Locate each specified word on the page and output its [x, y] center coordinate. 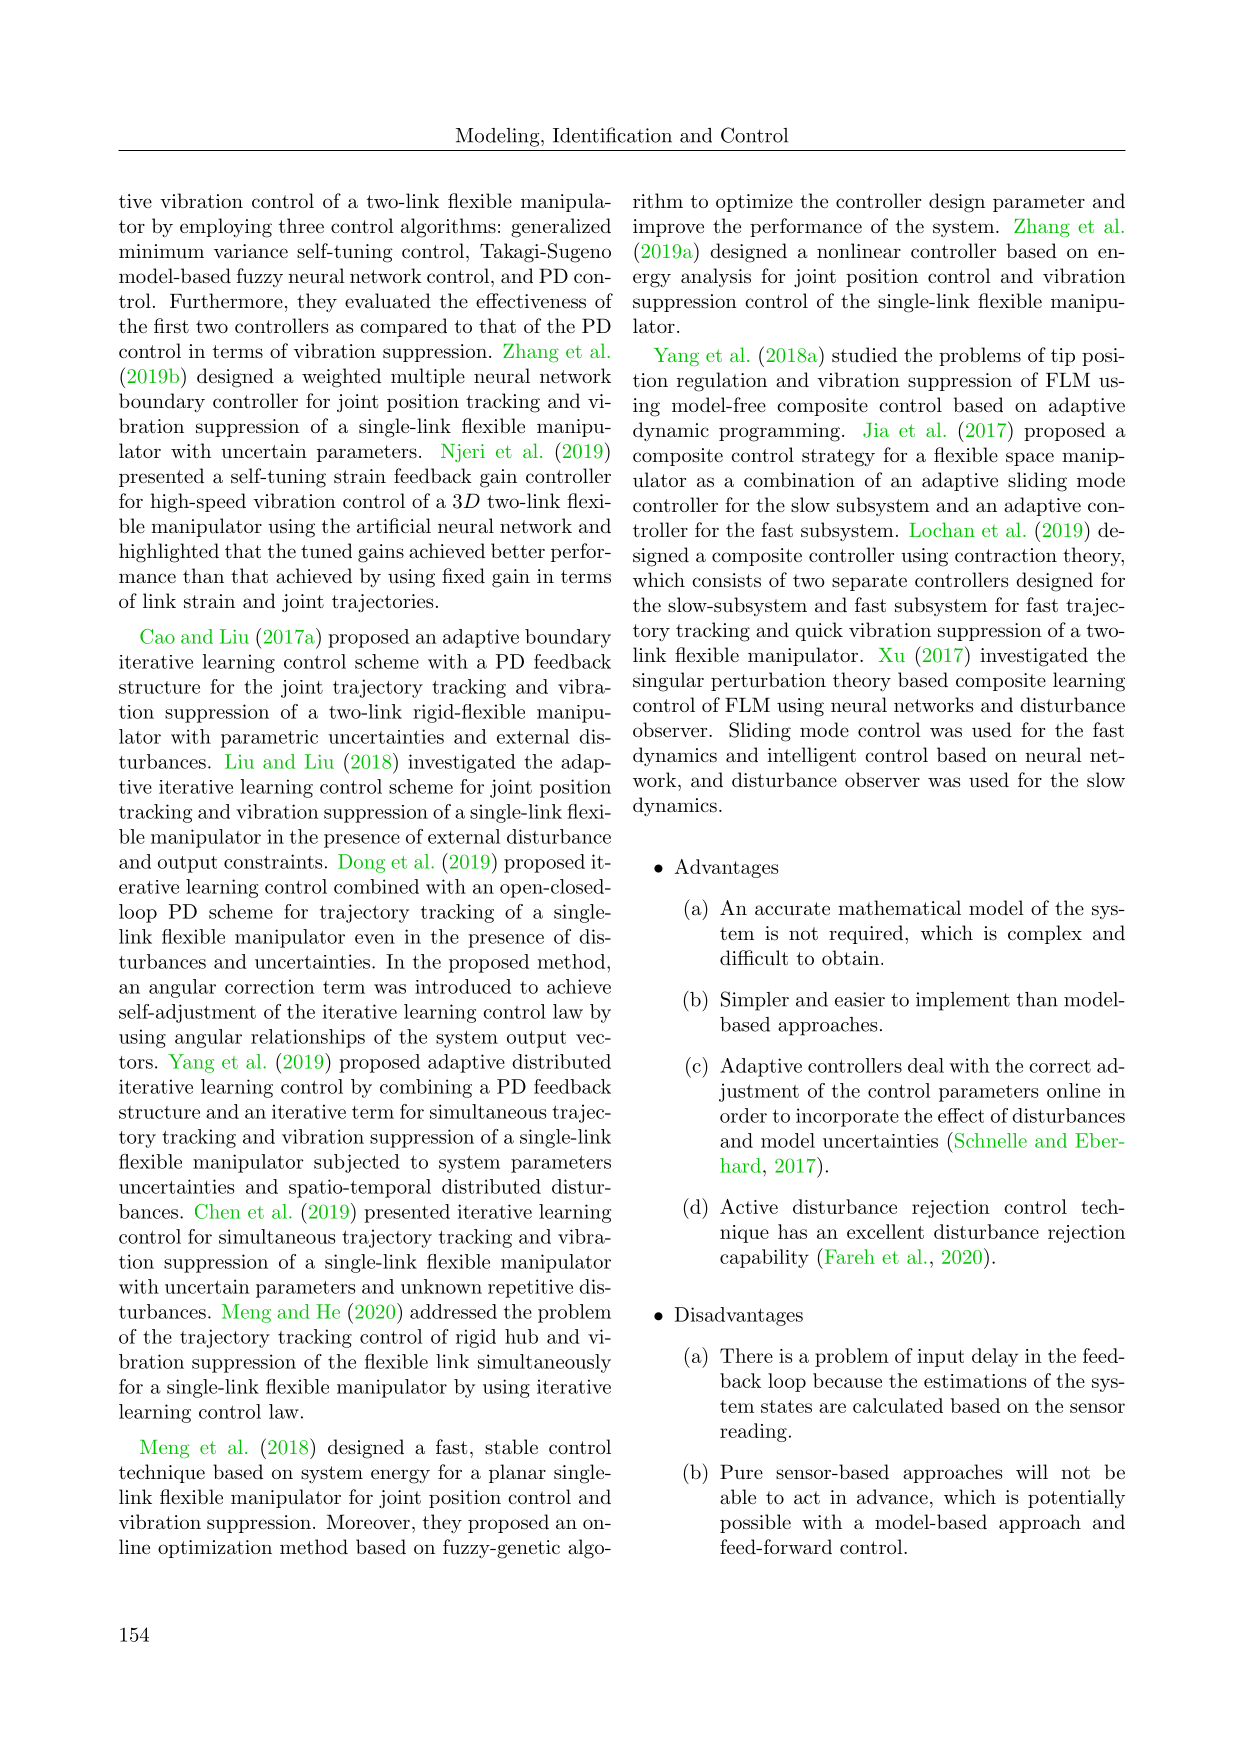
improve [668, 228]
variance [251, 251]
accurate [792, 909]
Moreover [368, 1521]
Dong [361, 863]
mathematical [899, 908]
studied [864, 355]
